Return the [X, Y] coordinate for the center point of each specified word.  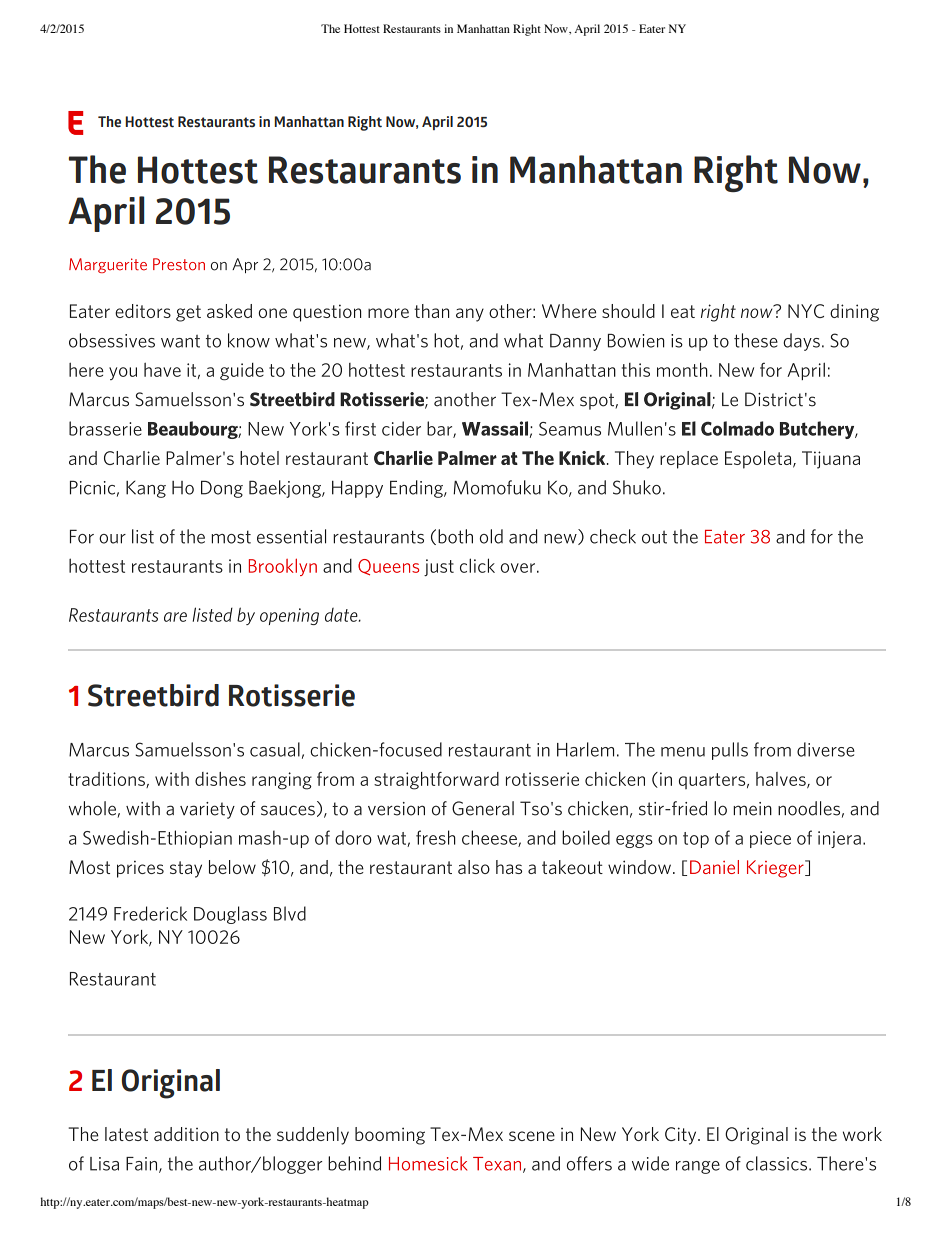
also [474, 867]
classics [778, 1163]
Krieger [776, 869]
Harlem [585, 749]
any [470, 315]
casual [275, 749]
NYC [806, 311]
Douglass [230, 915]
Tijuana [831, 460]
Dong [222, 489]
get [188, 313]
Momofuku [497, 487]
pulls [730, 751]
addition [186, 1134]
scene [532, 1136]
